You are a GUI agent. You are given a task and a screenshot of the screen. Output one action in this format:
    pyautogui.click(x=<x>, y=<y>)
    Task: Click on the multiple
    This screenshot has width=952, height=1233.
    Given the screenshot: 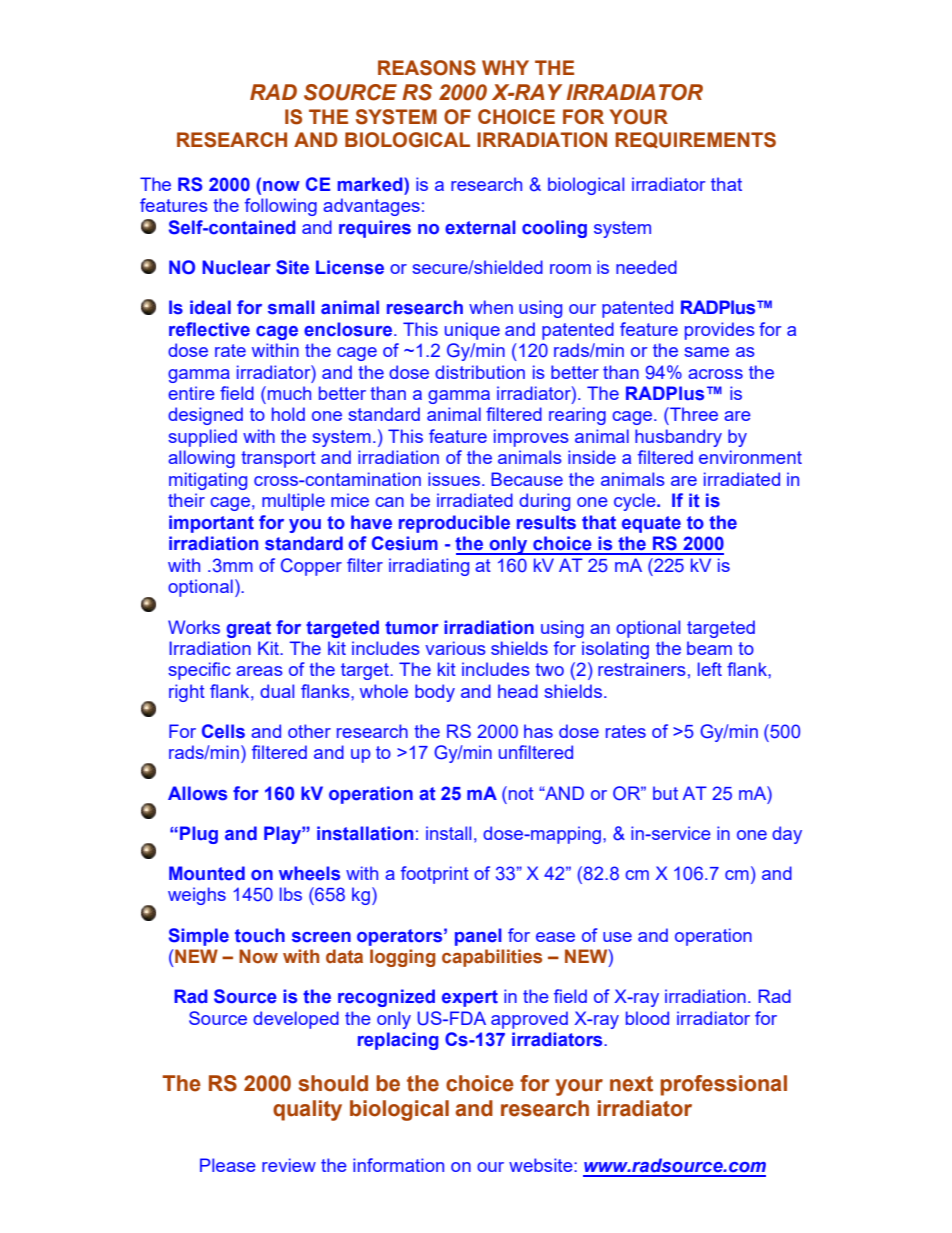 What is the action you would take?
    pyautogui.click(x=293, y=502)
